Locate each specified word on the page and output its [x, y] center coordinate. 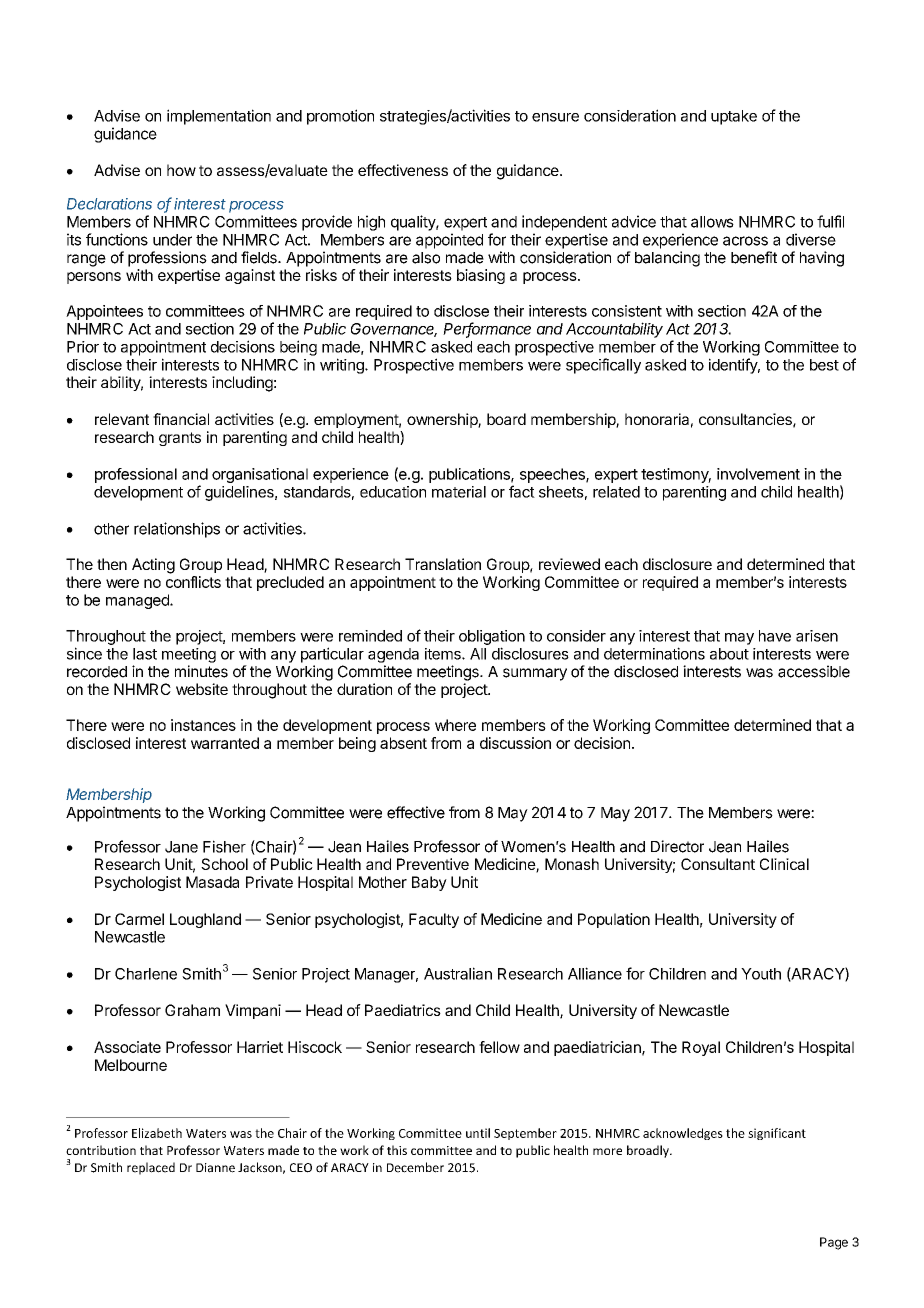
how [181, 170]
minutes [201, 671]
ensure [555, 117]
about [729, 654]
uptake [734, 117]
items [444, 654]
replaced [151, 1168]
